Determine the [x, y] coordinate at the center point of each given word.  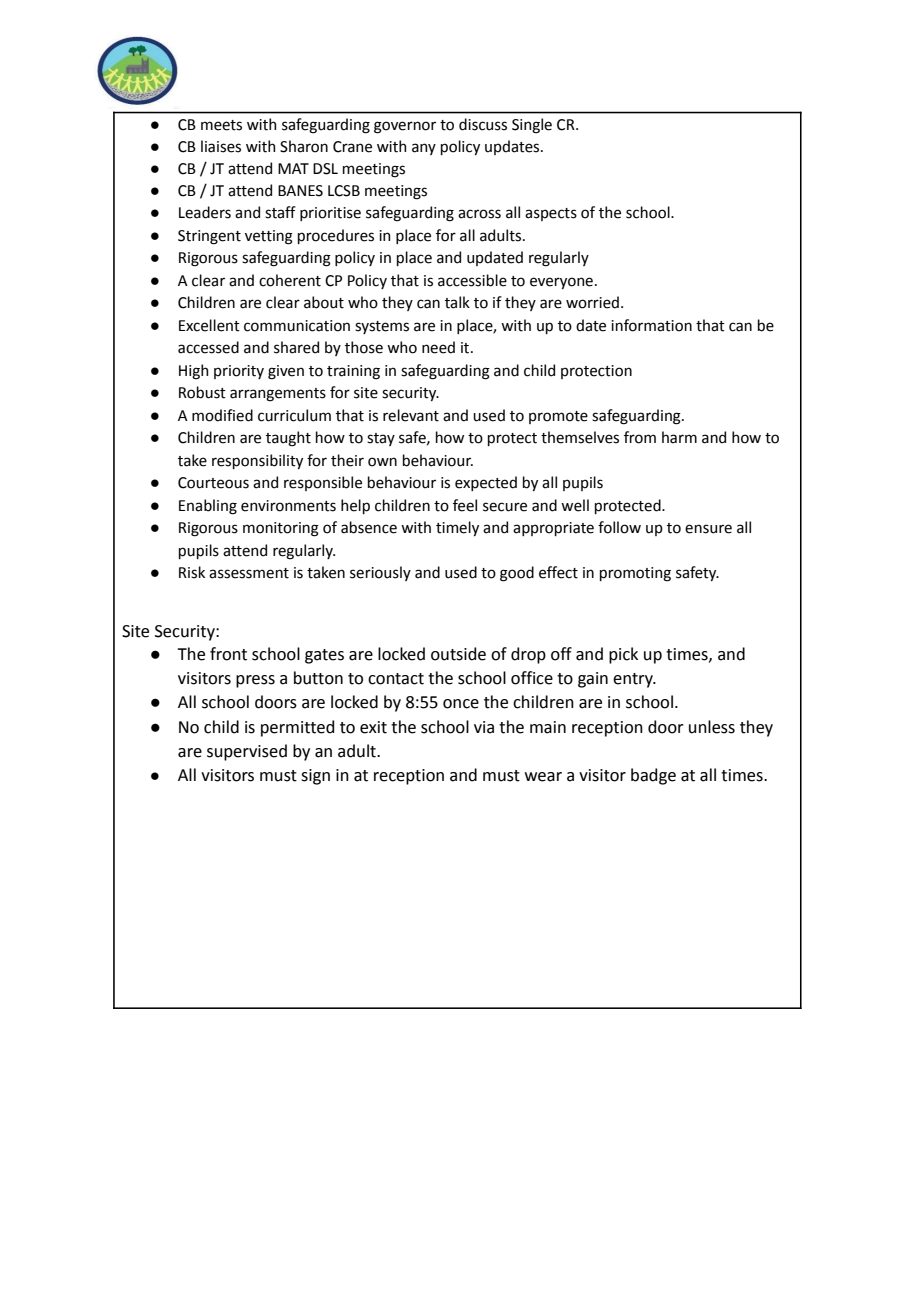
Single [532, 126]
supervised [247, 752]
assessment [249, 573]
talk [457, 302]
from [640, 437]
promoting [635, 574]
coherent [290, 280]
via [484, 727]
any [424, 149]
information [651, 325]
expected [486, 483]
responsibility [257, 461]
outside [458, 654]
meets [221, 125]
